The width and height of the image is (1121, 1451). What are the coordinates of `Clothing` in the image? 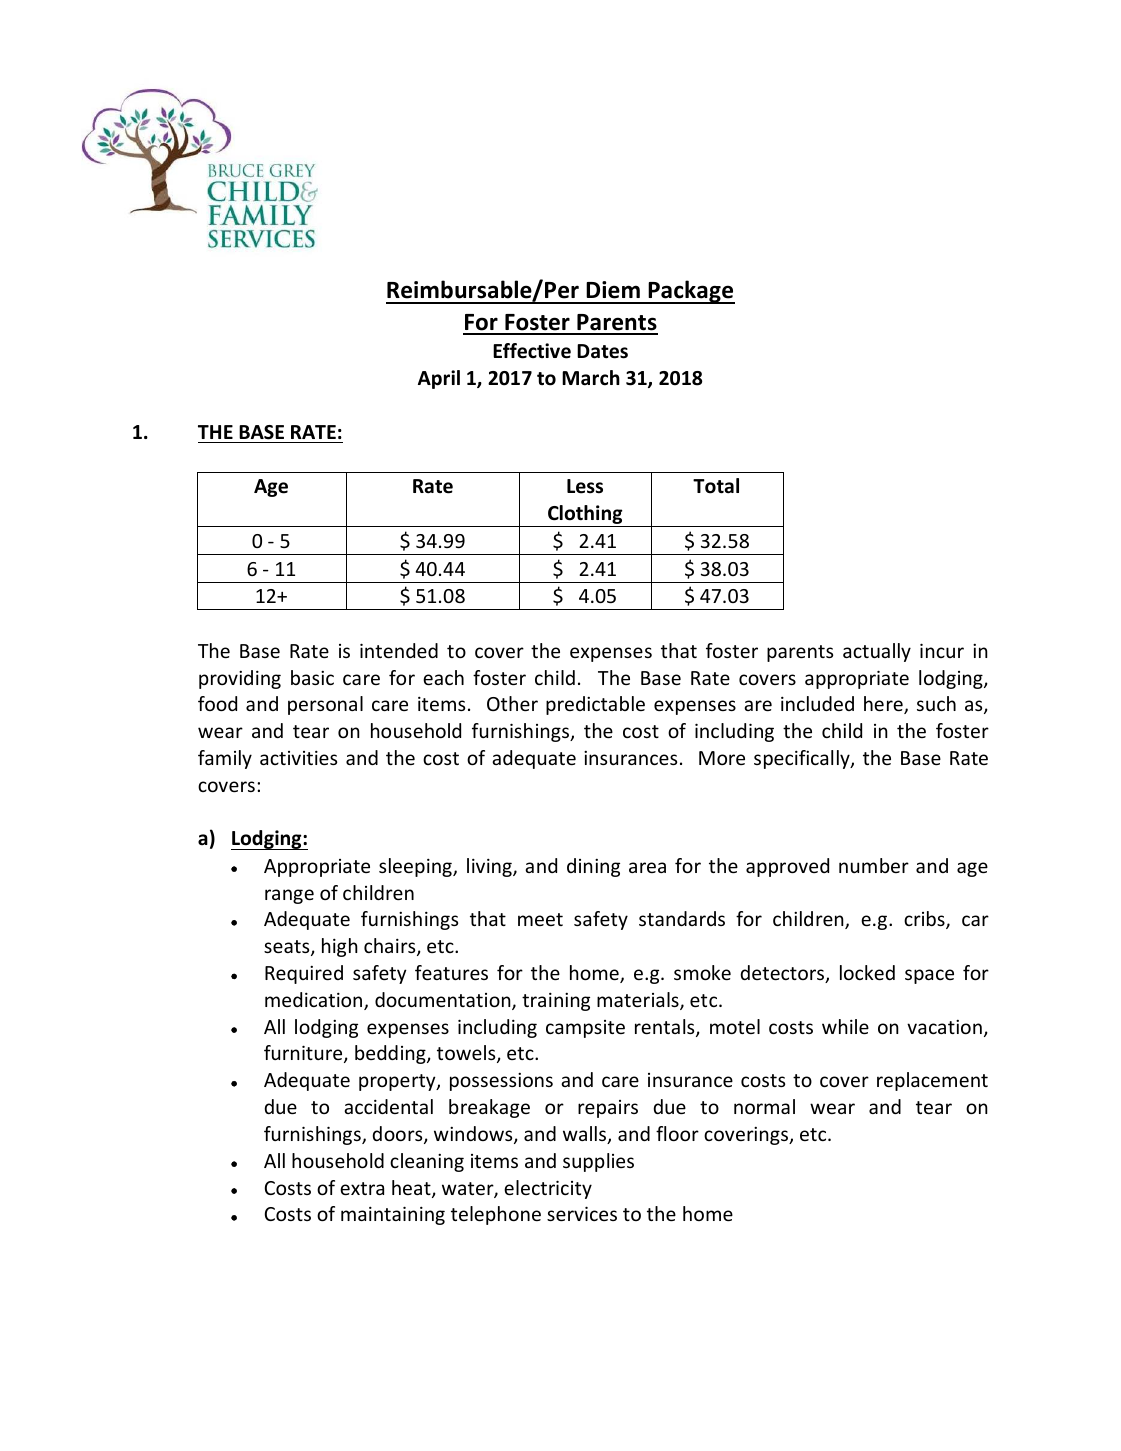 It's located at (585, 516).
